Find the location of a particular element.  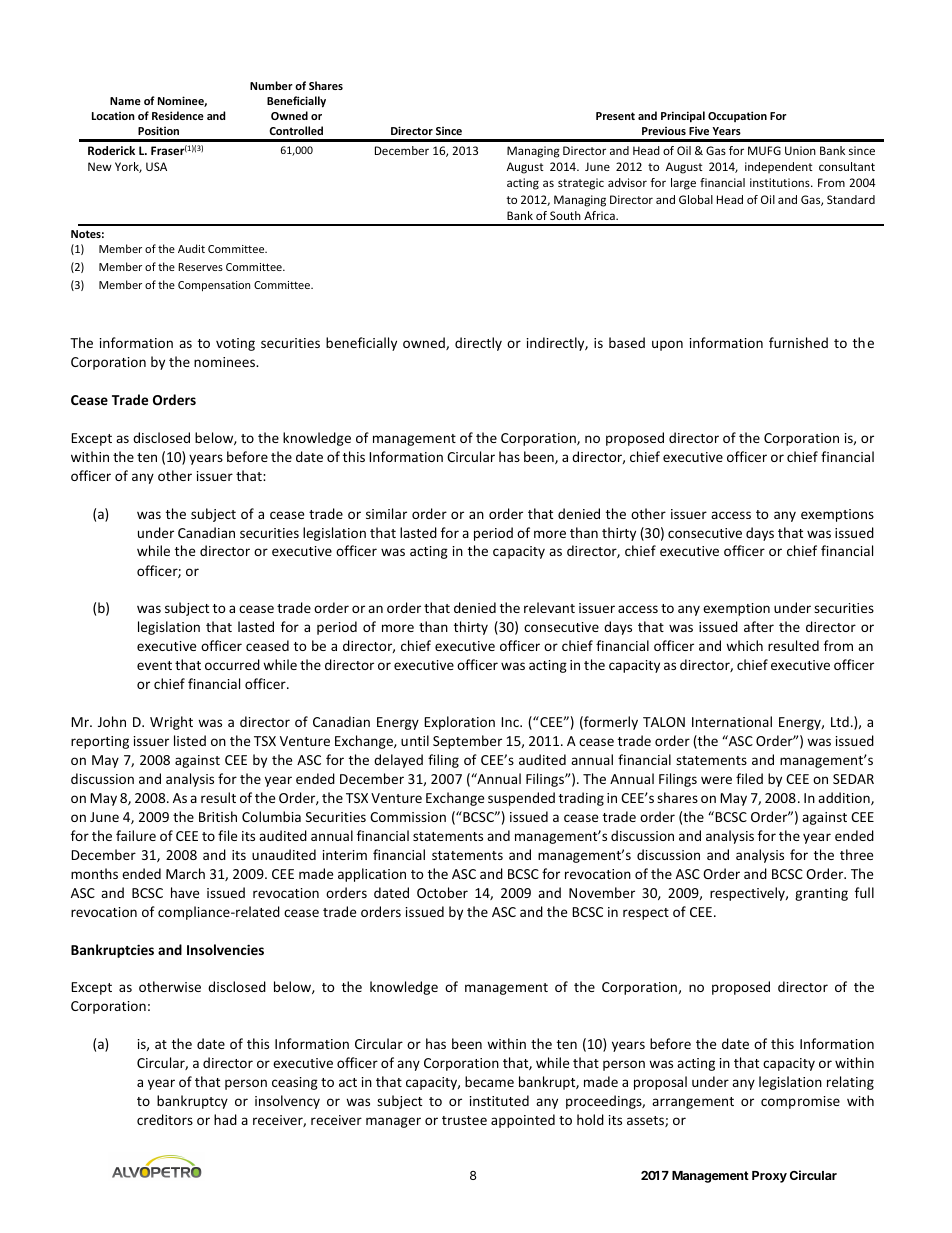

Present is located at coordinates (615, 116).
